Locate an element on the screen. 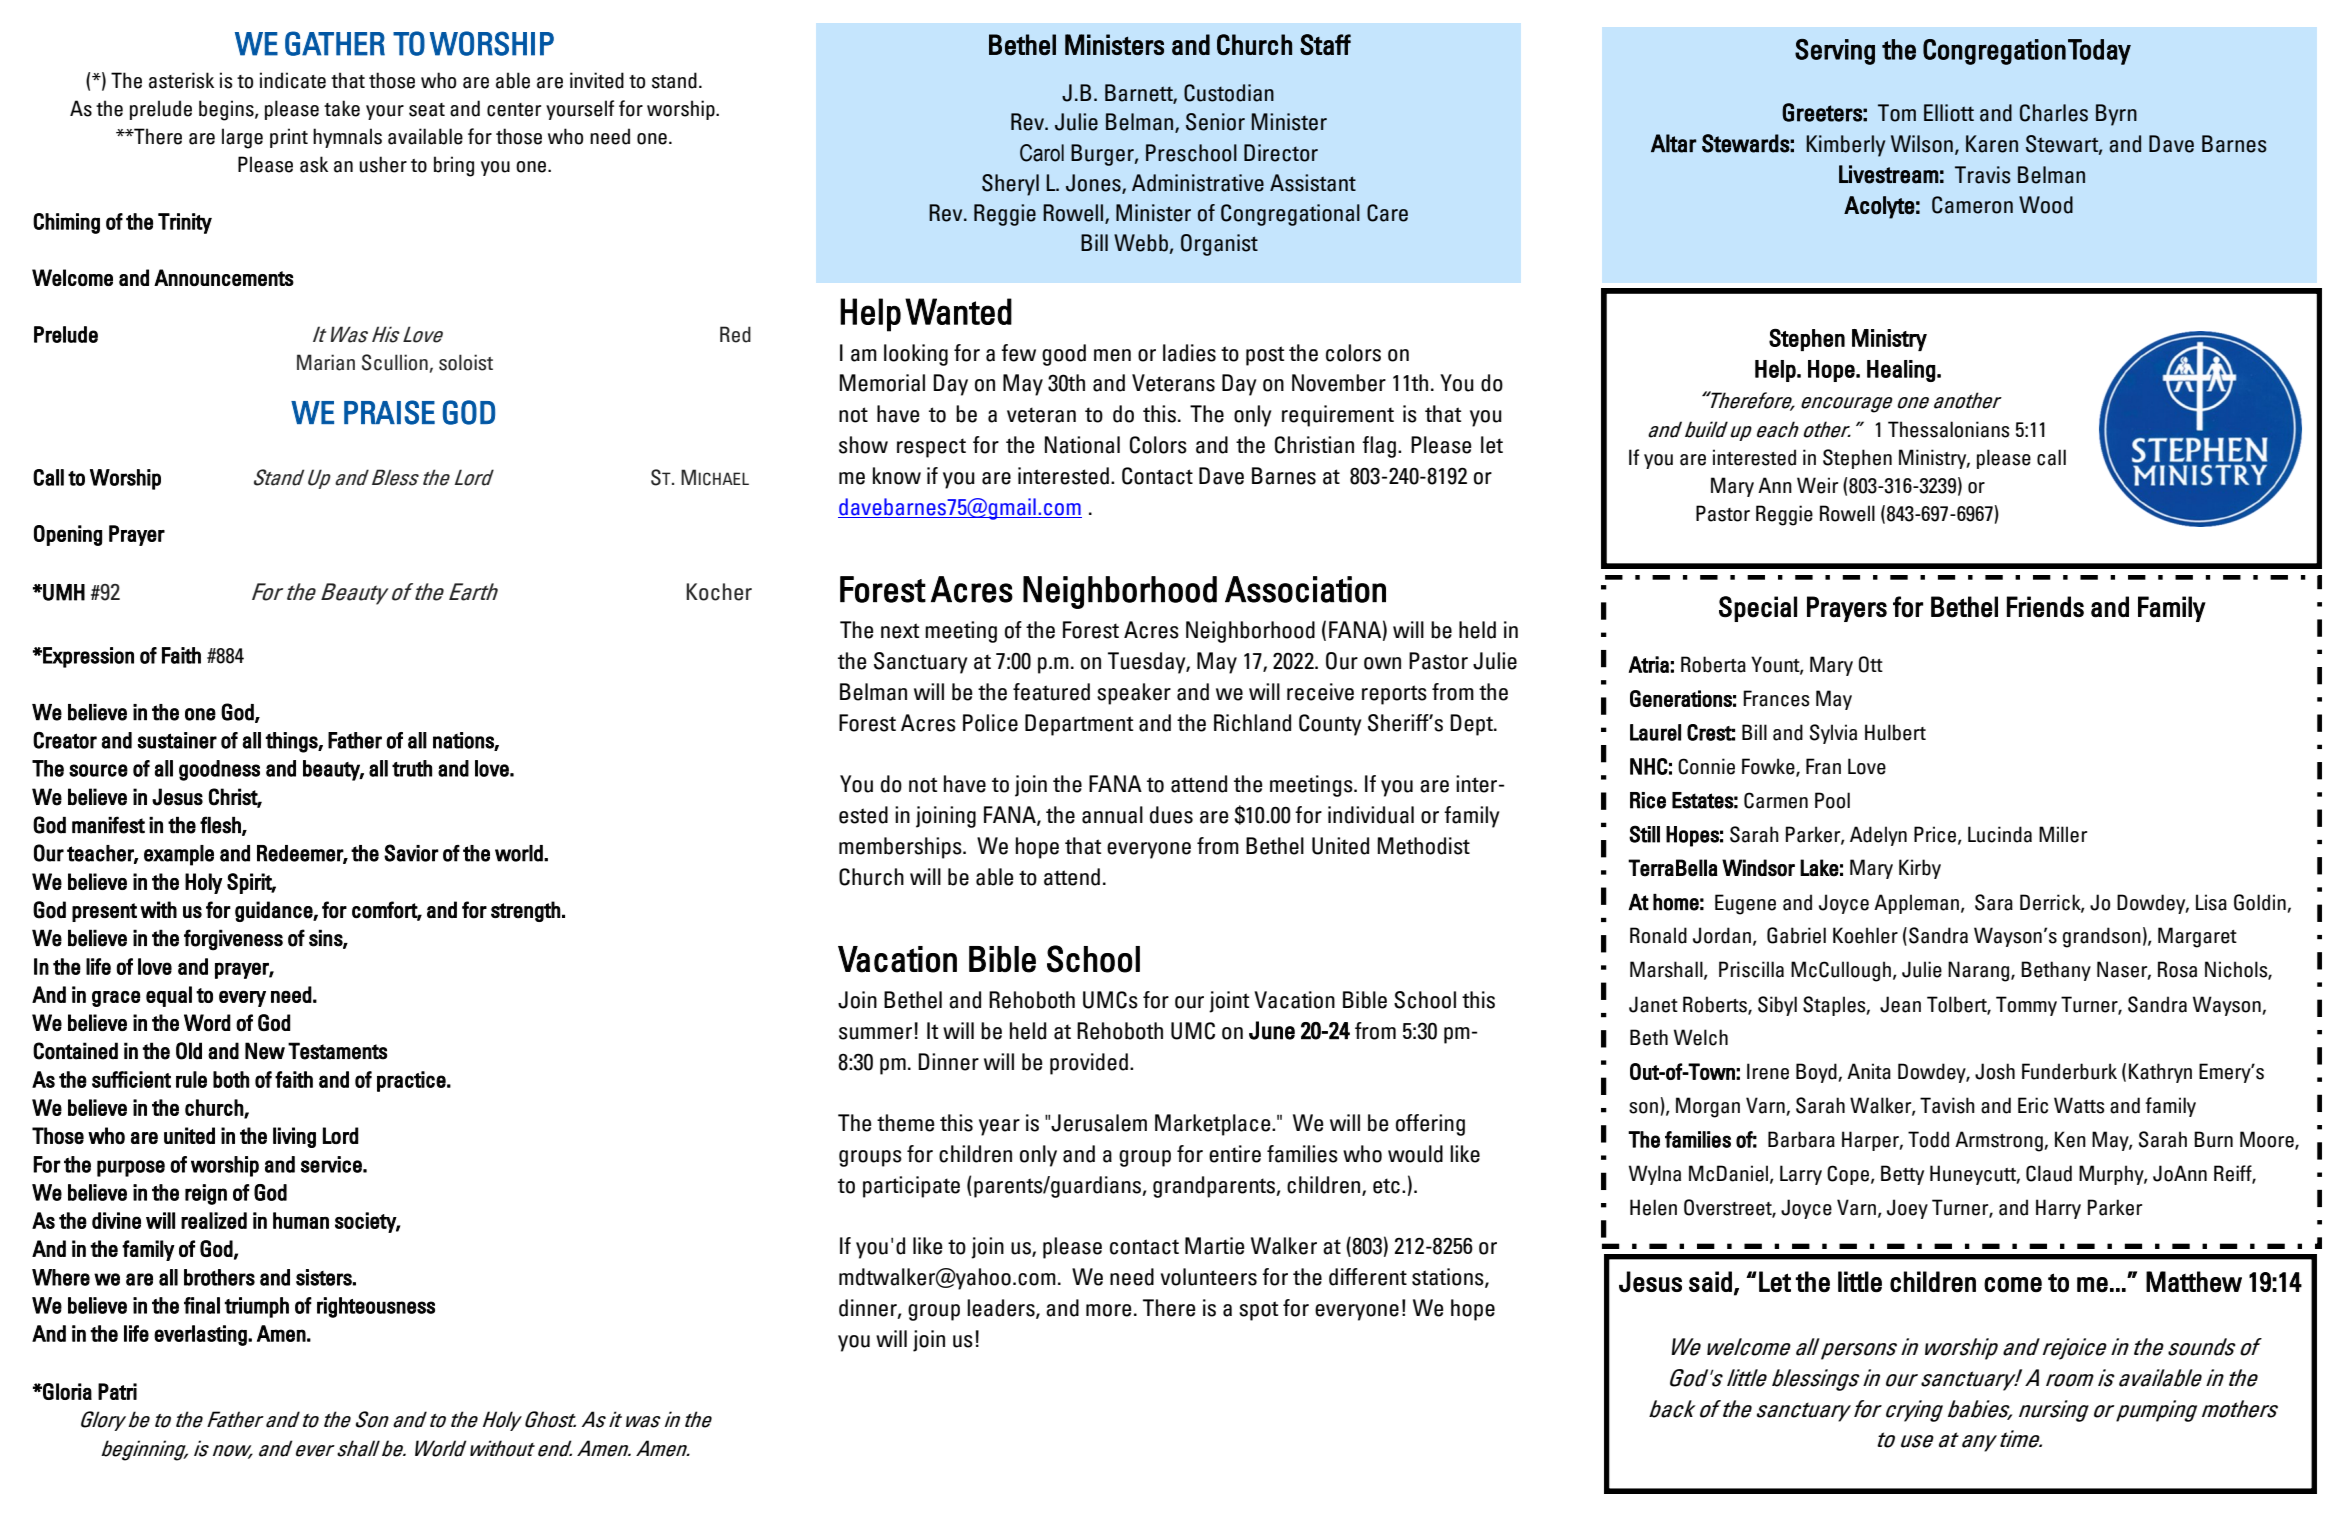 The image size is (2351, 1521). speaker is located at coordinates (1134, 694).
